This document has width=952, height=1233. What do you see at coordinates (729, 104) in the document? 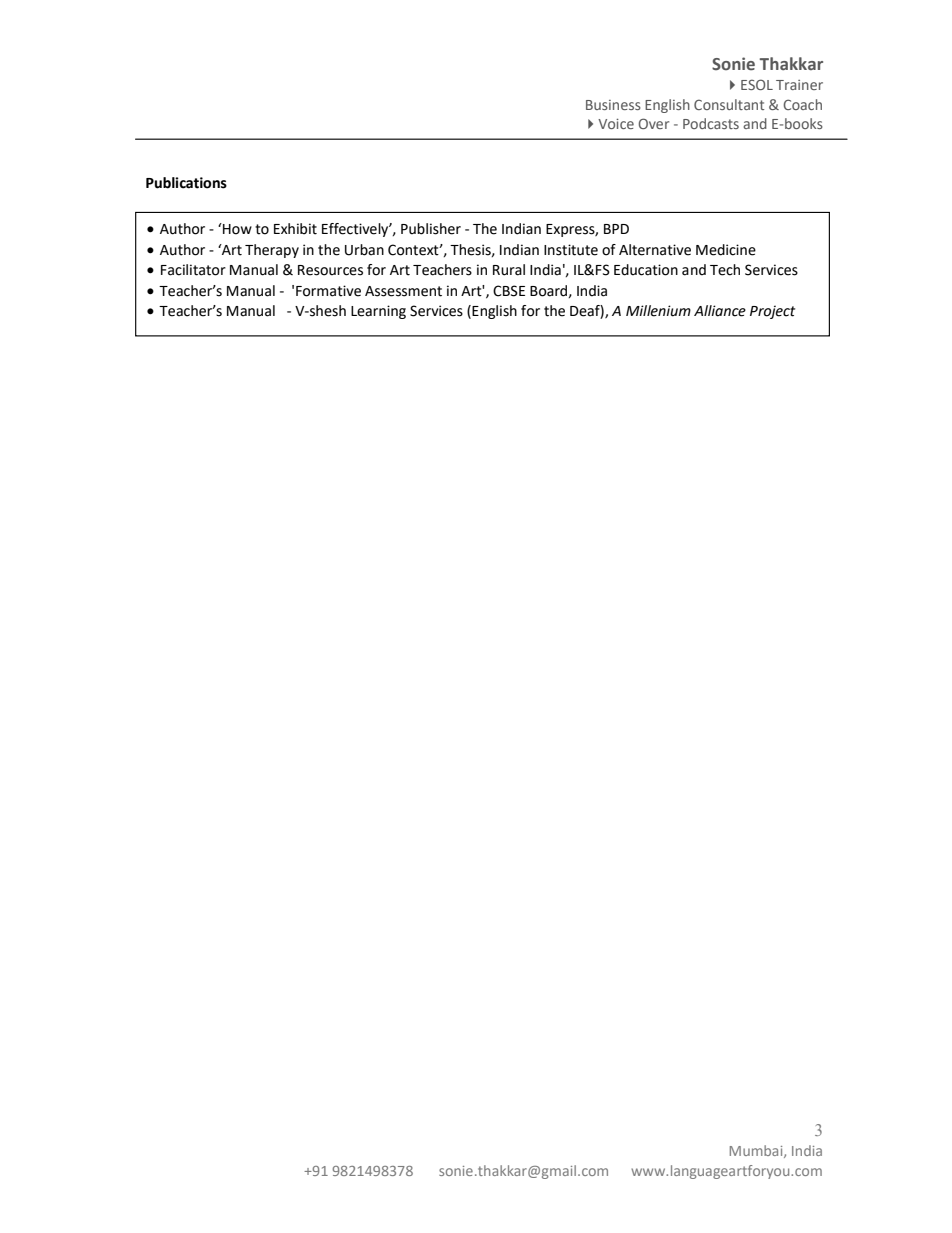
I see `Consultant` at bounding box center [729, 104].
